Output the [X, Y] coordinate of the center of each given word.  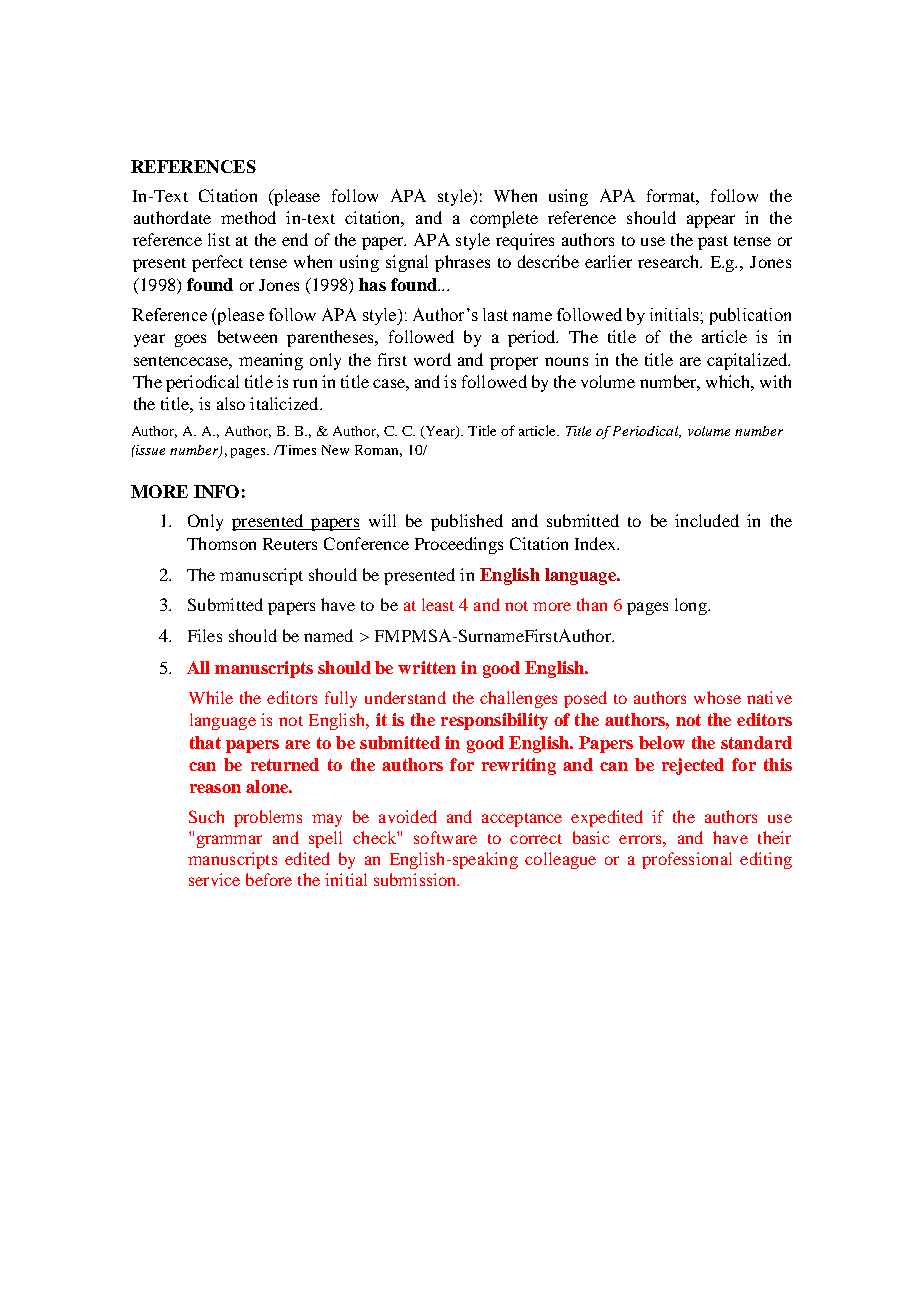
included [707, 520]
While [211, 697]
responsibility [494, 721]
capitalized [748, 361]
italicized [285, 403]
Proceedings [459, 545]
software [445, 837]
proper [514, 363]
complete [504, 219]
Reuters [290, 544]
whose [717, 697]
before [269, 879]
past [713, 243]
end [295, 239]
